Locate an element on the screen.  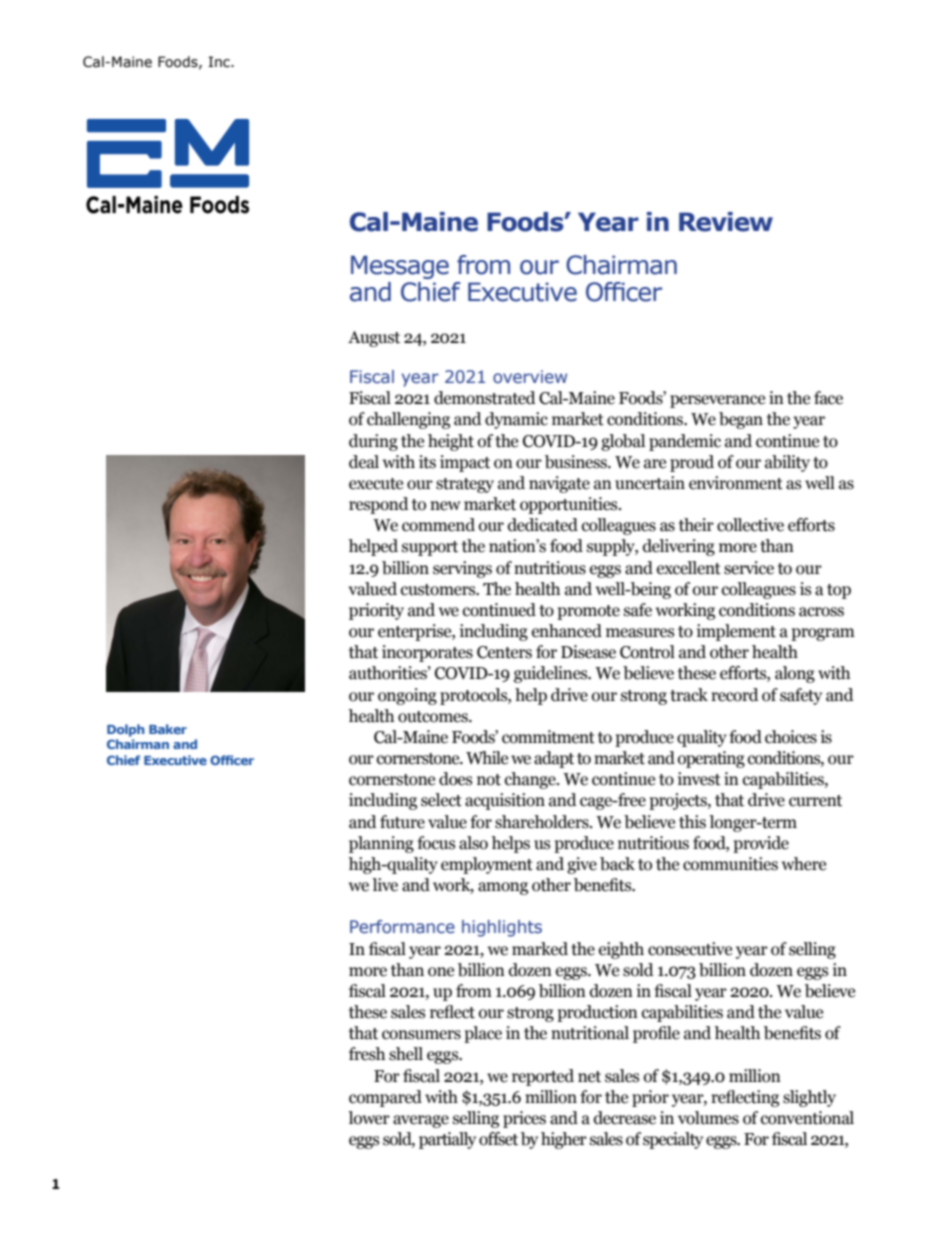
marked is located at coordinates (540, 949).
